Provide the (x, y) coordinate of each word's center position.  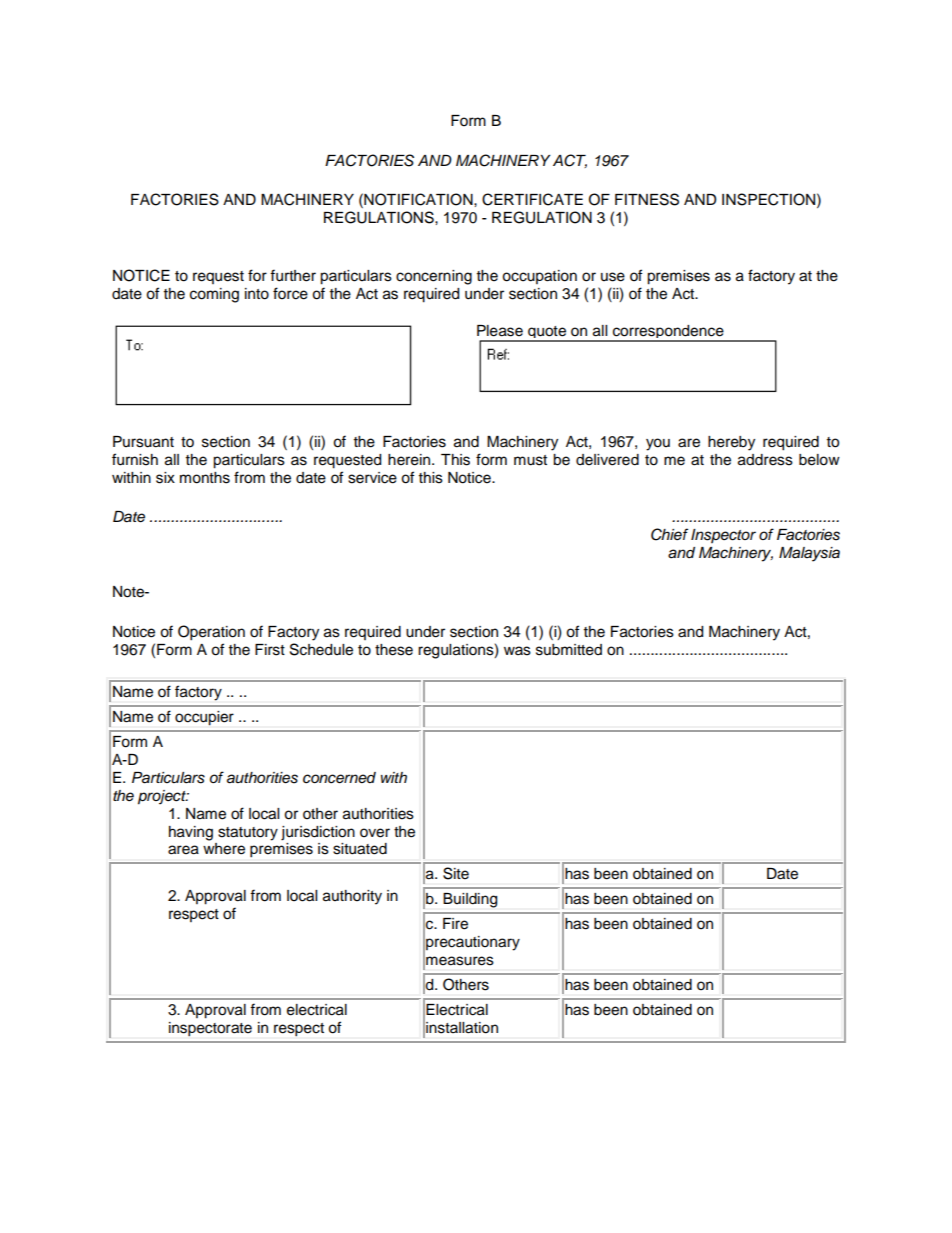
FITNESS (647, 199)
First (270, 650)
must (530, 460)
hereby (731, 443)
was (517, 651)
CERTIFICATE (532, 199)
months (205, 478)
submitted (569, 650)
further (293, 275)
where (224, 849)
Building (470, 900)
